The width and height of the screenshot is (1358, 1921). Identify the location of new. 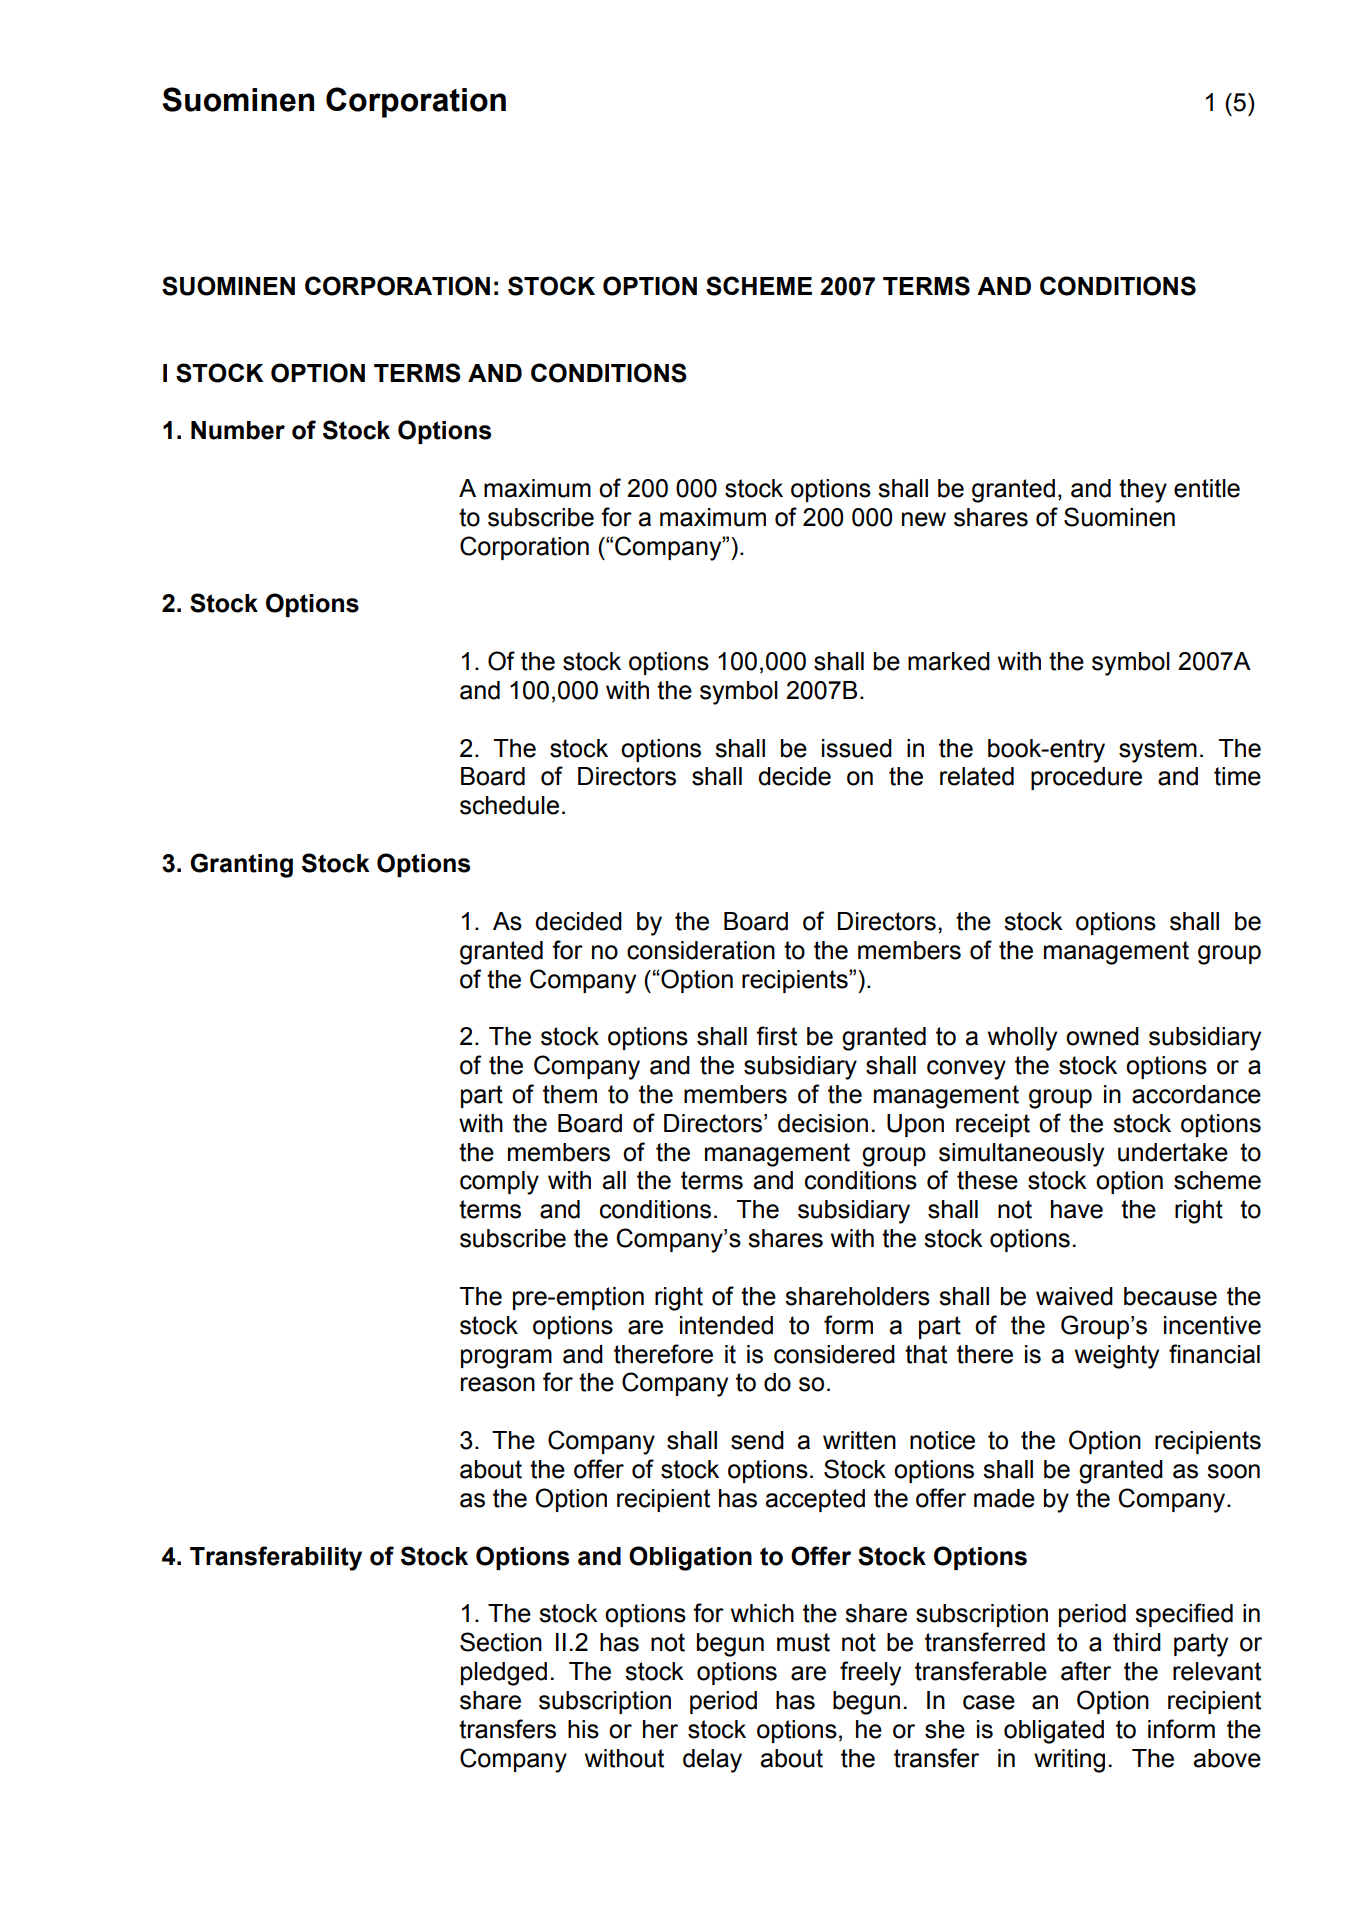
(924, 519).
